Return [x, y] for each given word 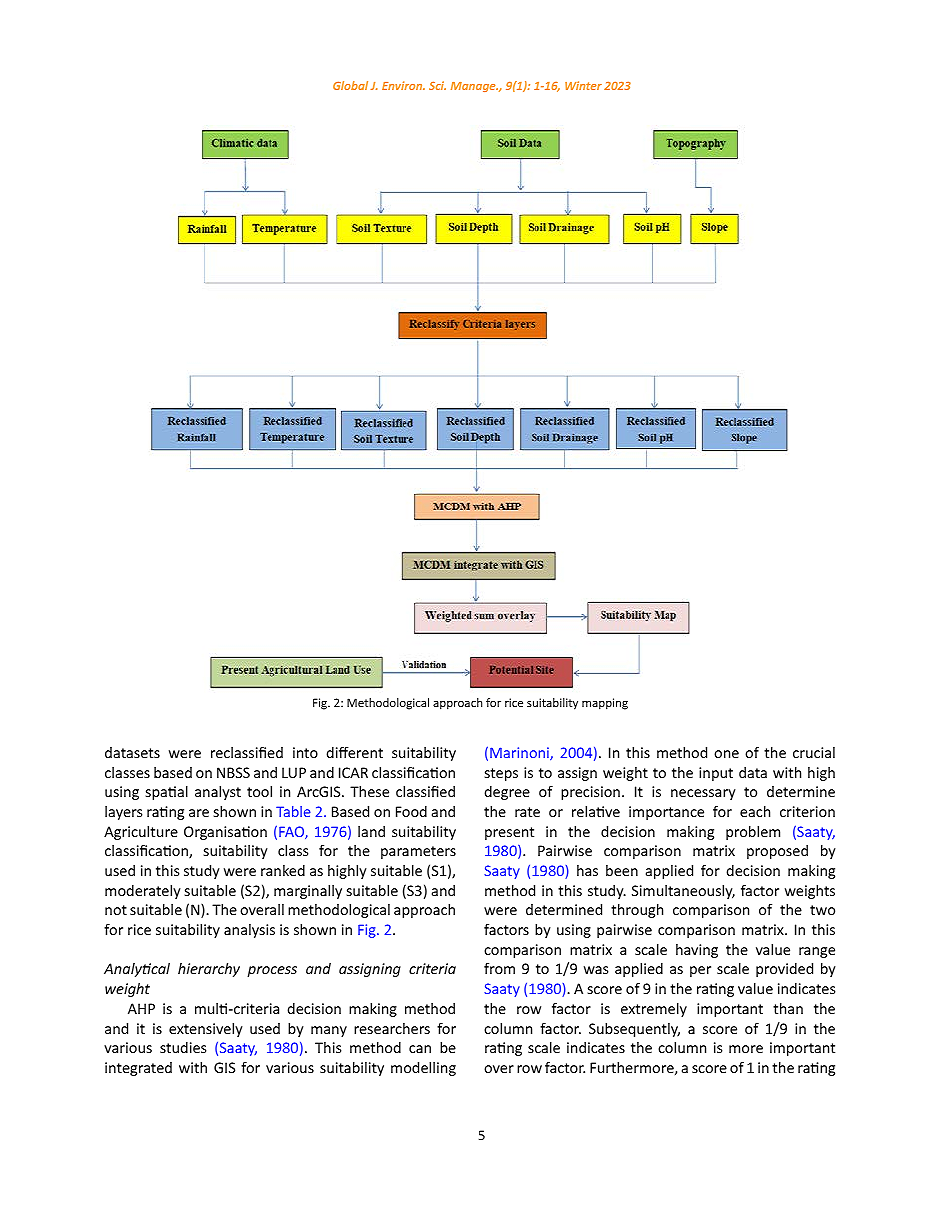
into [305, 752]
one [726, 754]
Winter [583, 85]
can [420, 1049]
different [354, 752]
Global [350, 85]
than [788, 1008]
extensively [206, 1030]
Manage [474, 87]
